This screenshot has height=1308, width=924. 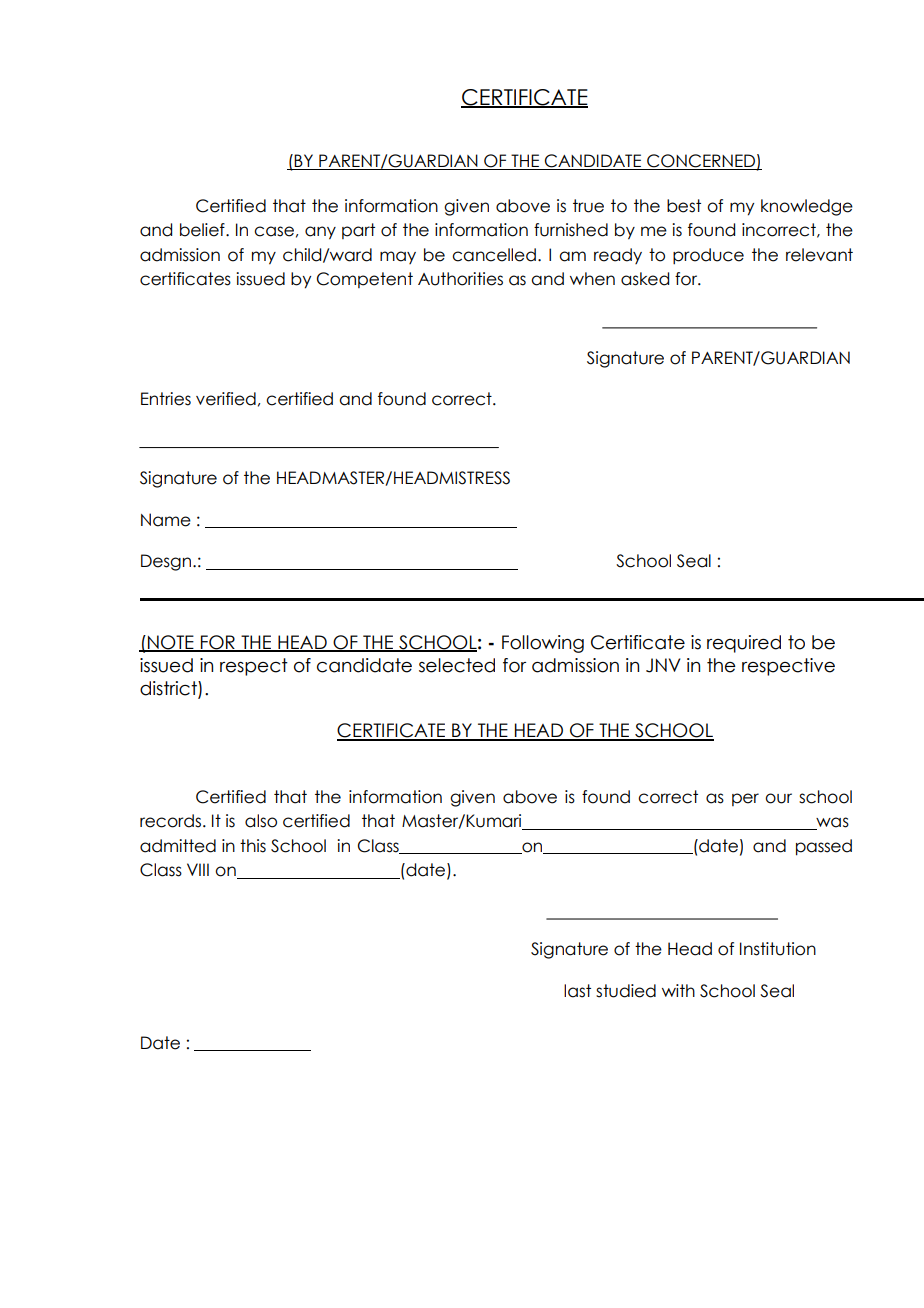 I want to click on cancelled, so click(x=494, y=255).
